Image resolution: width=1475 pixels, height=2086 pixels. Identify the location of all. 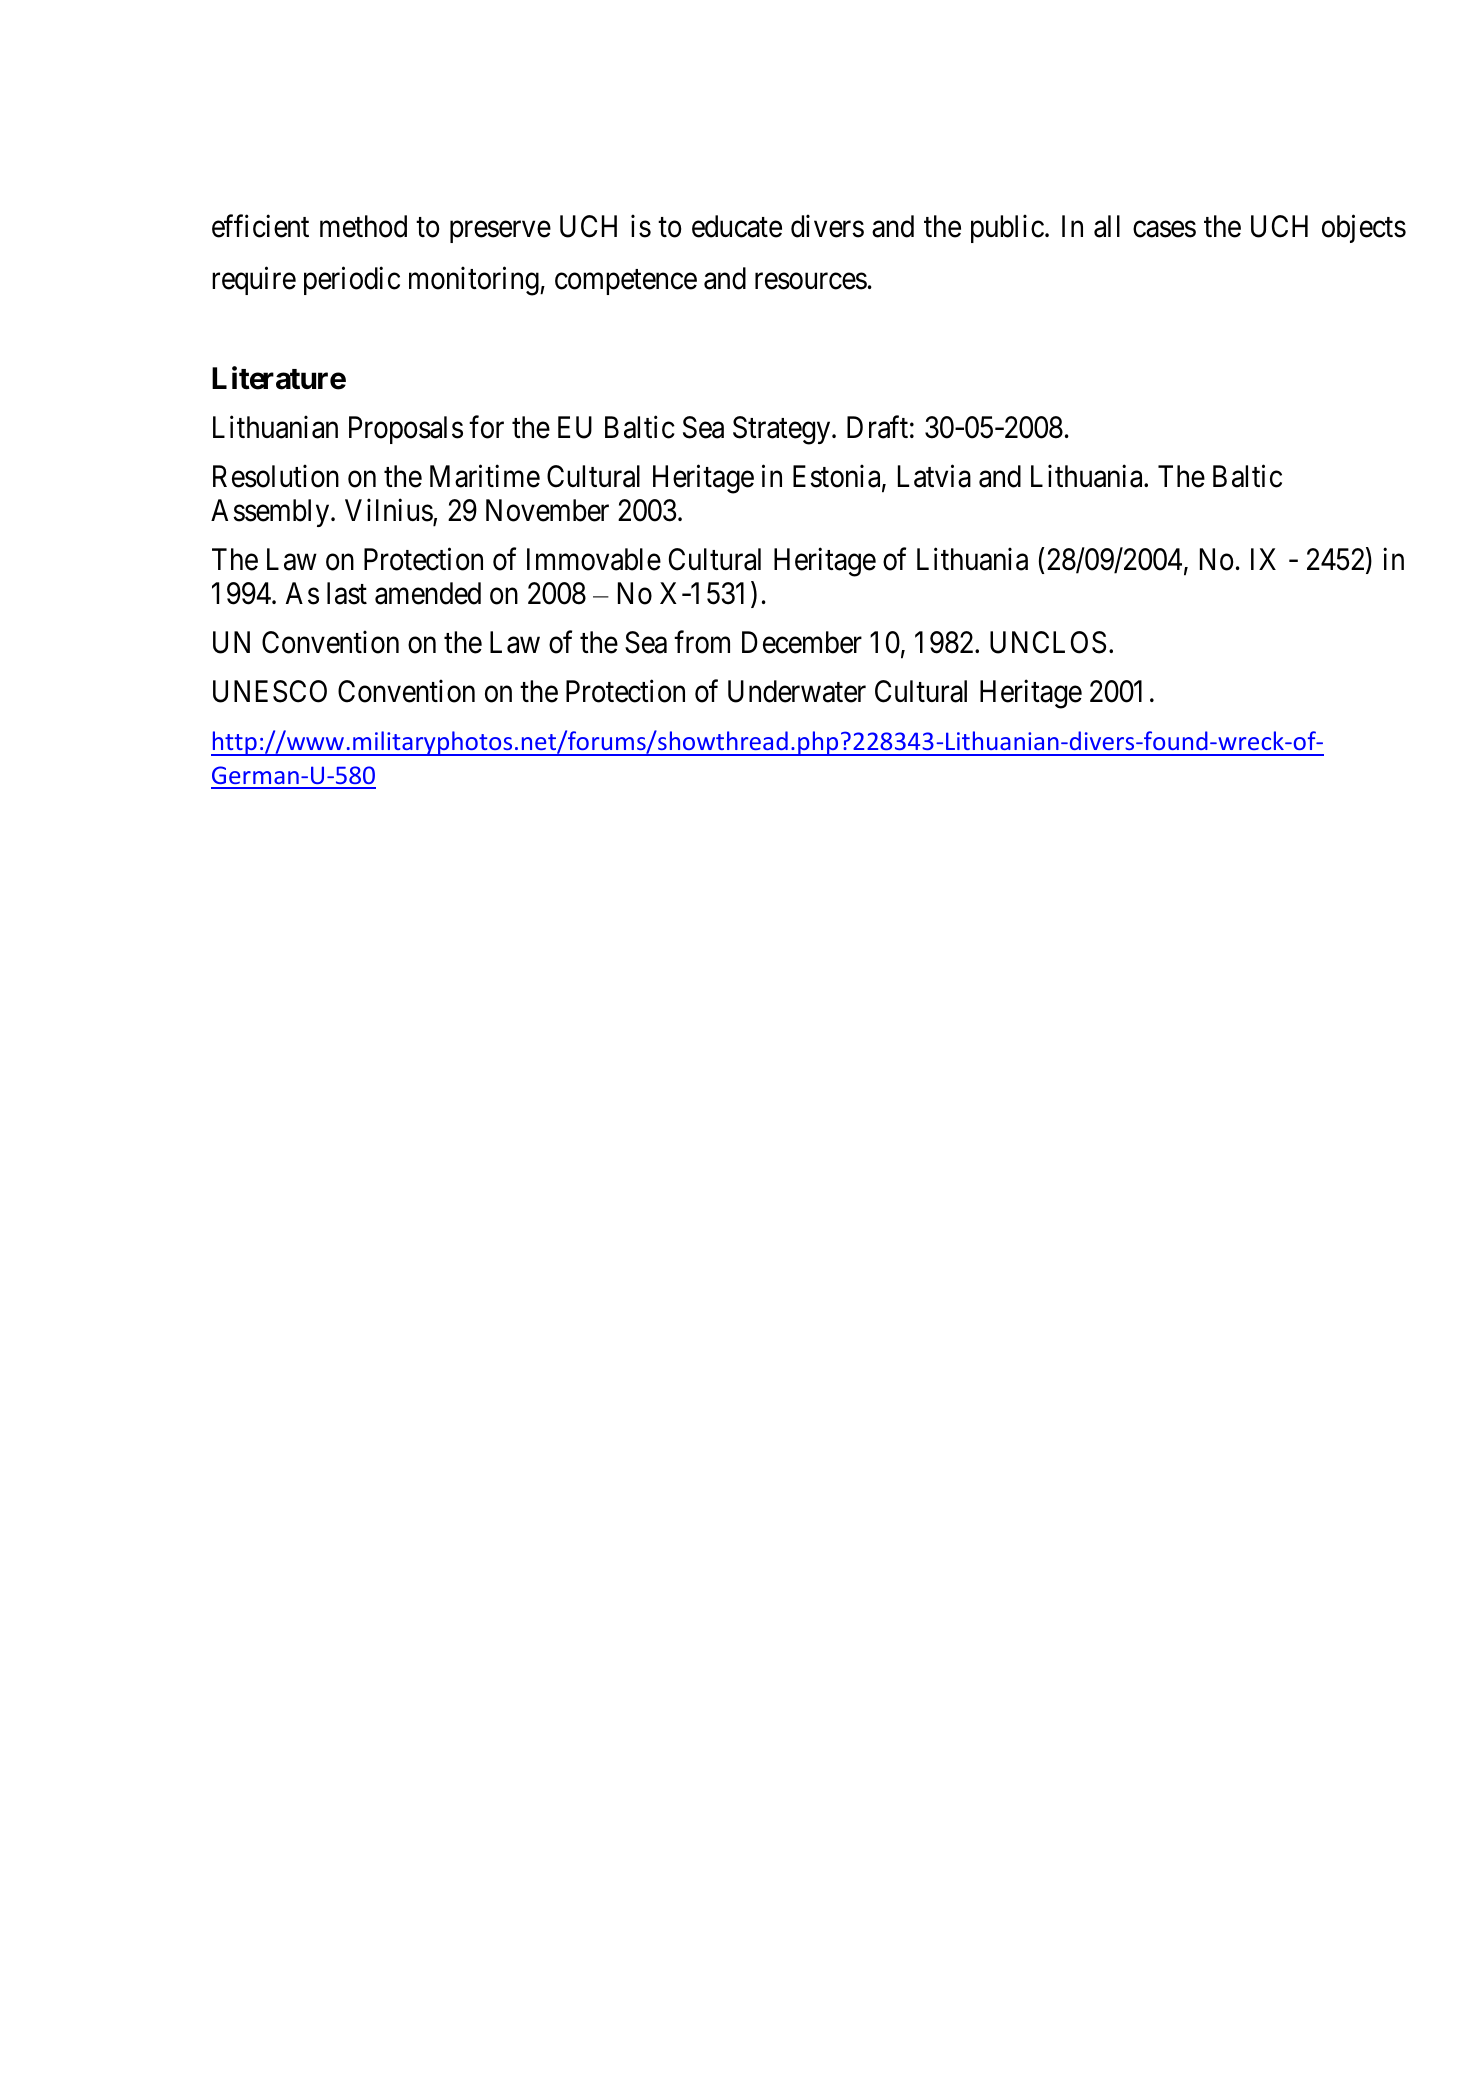
(1107, 226).
